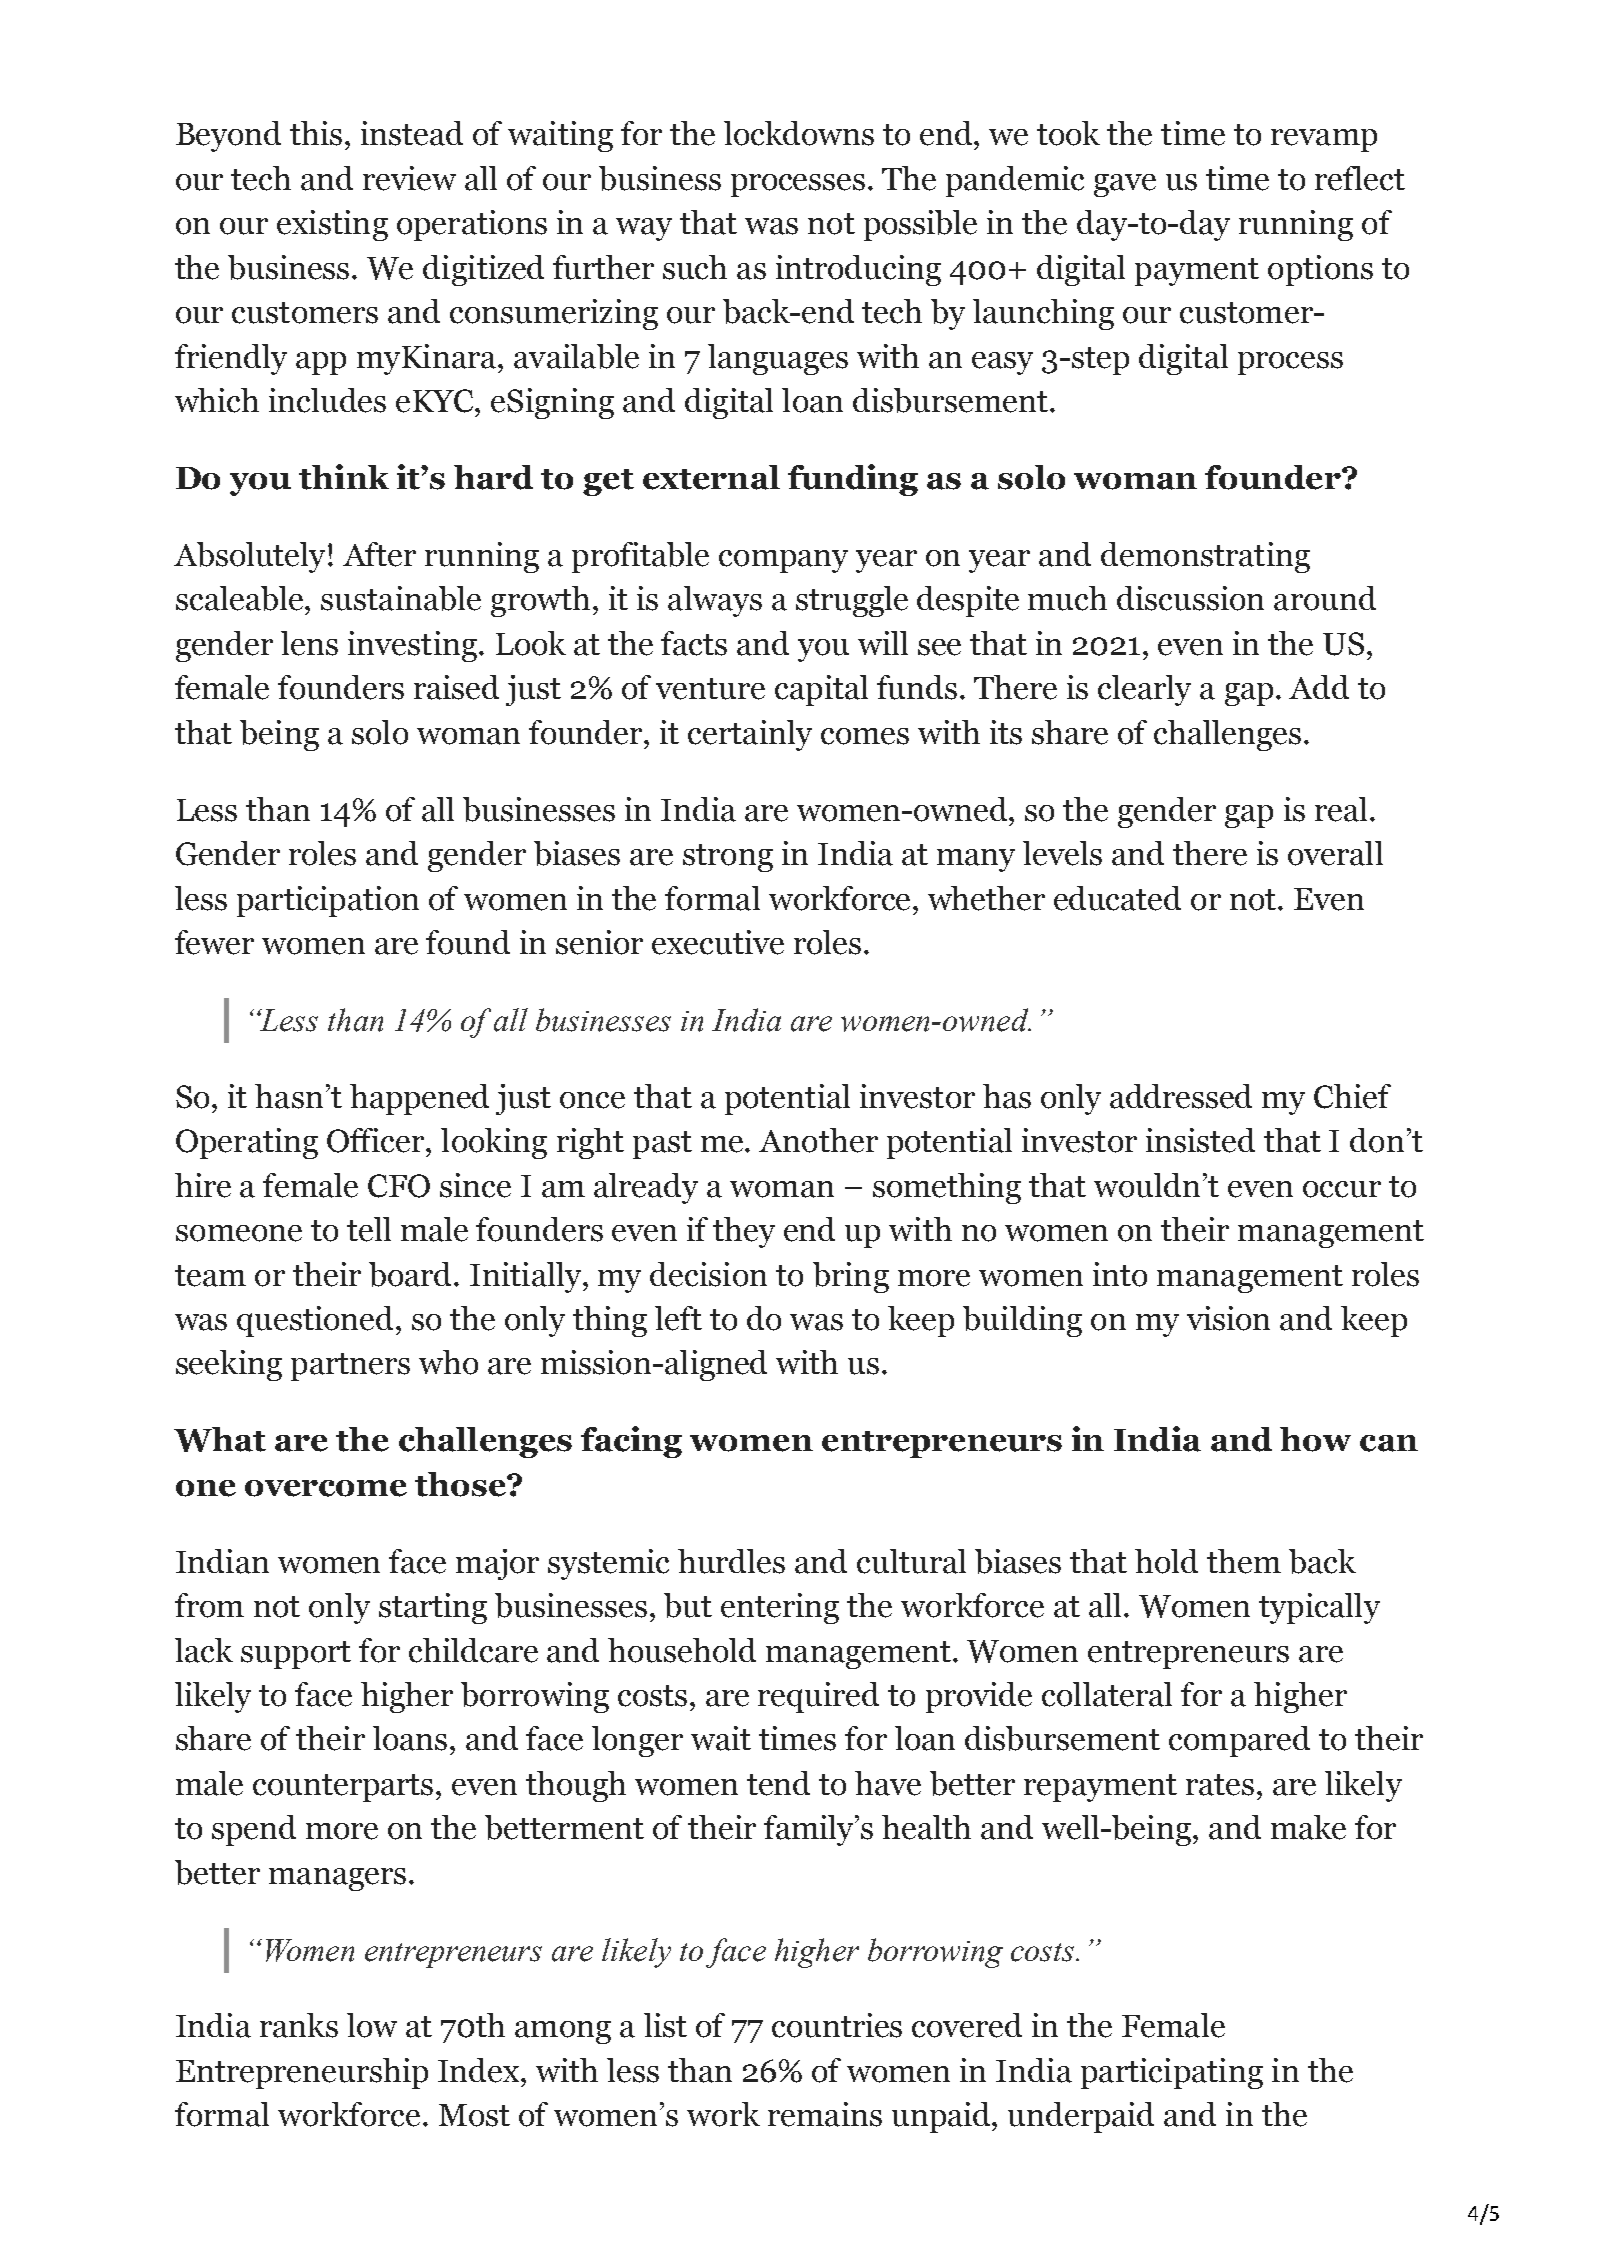 Image resolution: width=1603 pixels, height=2268 pixels. I want to click on Officer, so click(377, 1140).
